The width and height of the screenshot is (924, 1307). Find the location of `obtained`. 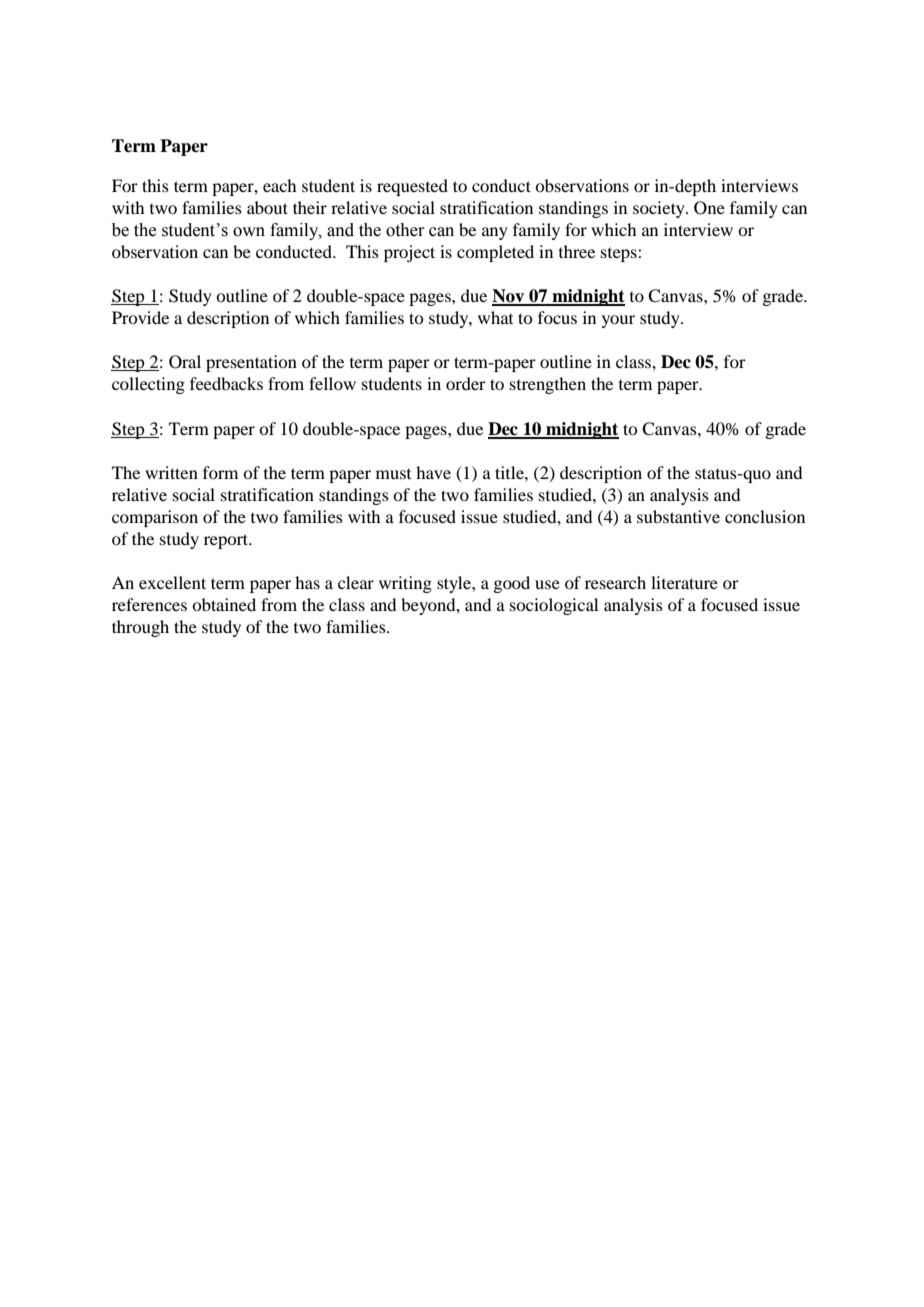

obtained is located at coordinates (224, 604).
